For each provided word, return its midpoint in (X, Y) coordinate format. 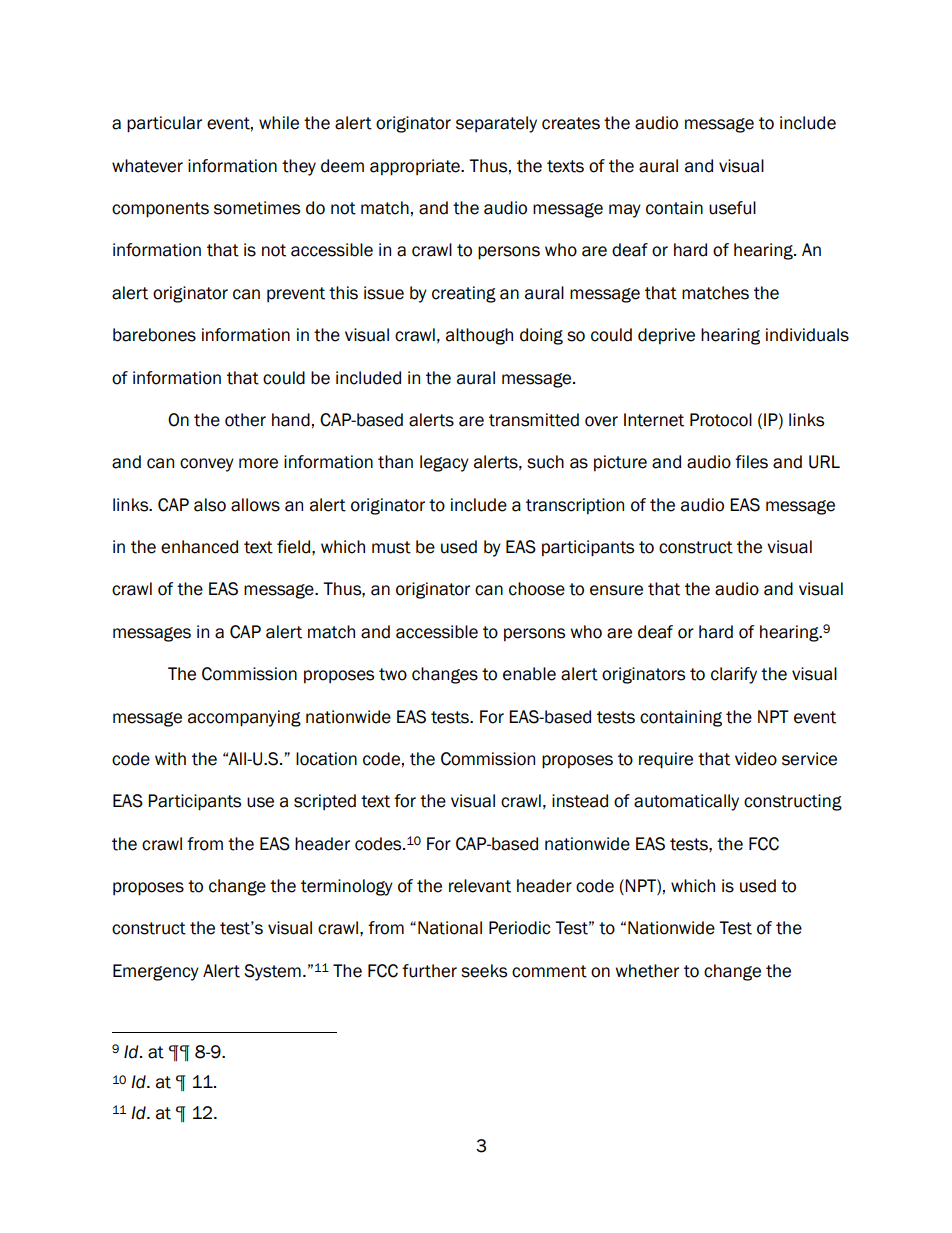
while (279, 123)
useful (732, 208)
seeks (484, 971)
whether (647, 971)
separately (496, 124)
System (272, 972)
